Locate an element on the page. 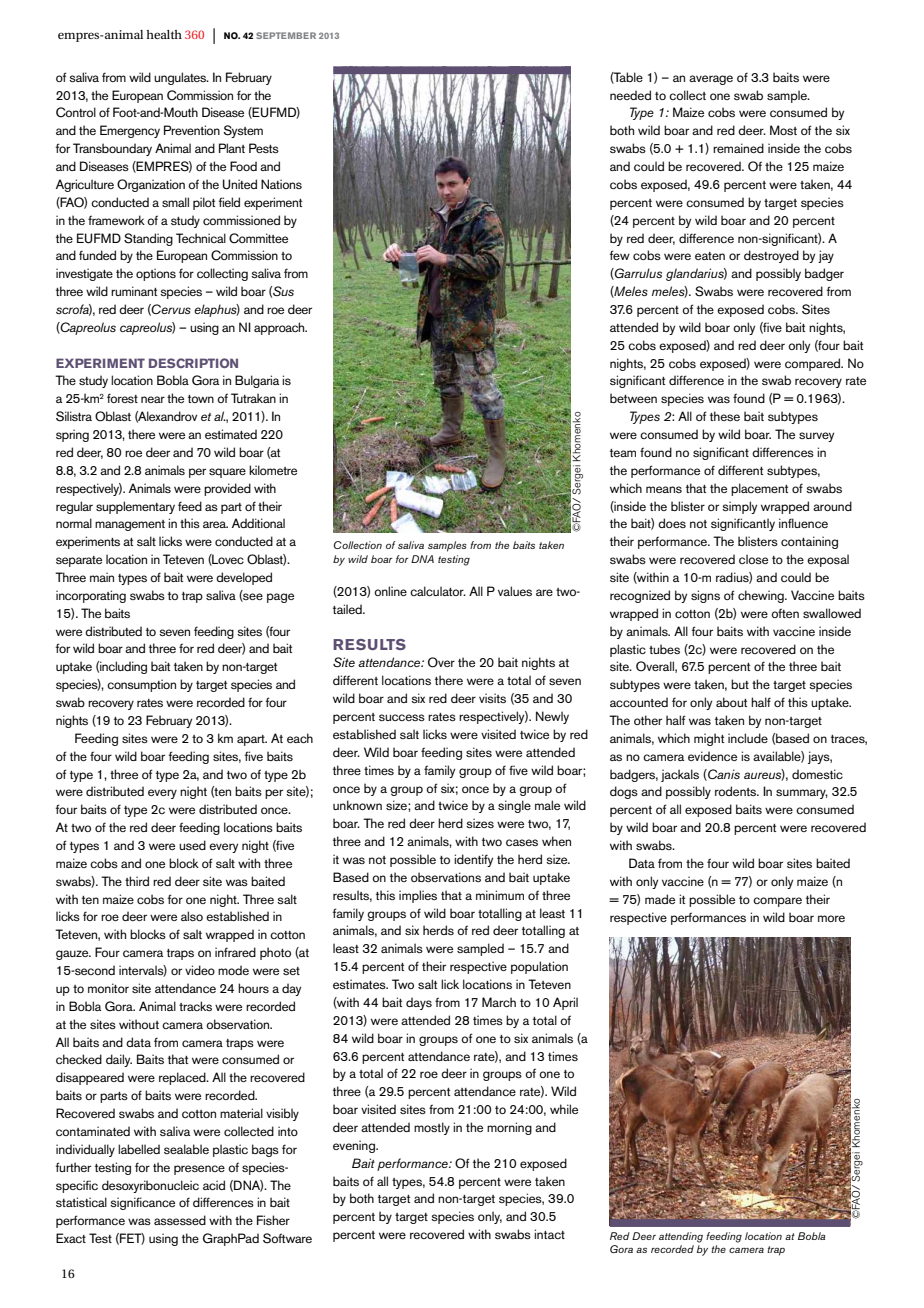 The width and height of the page is (924, 1308). rodents is located at coordinates (737, 791).
